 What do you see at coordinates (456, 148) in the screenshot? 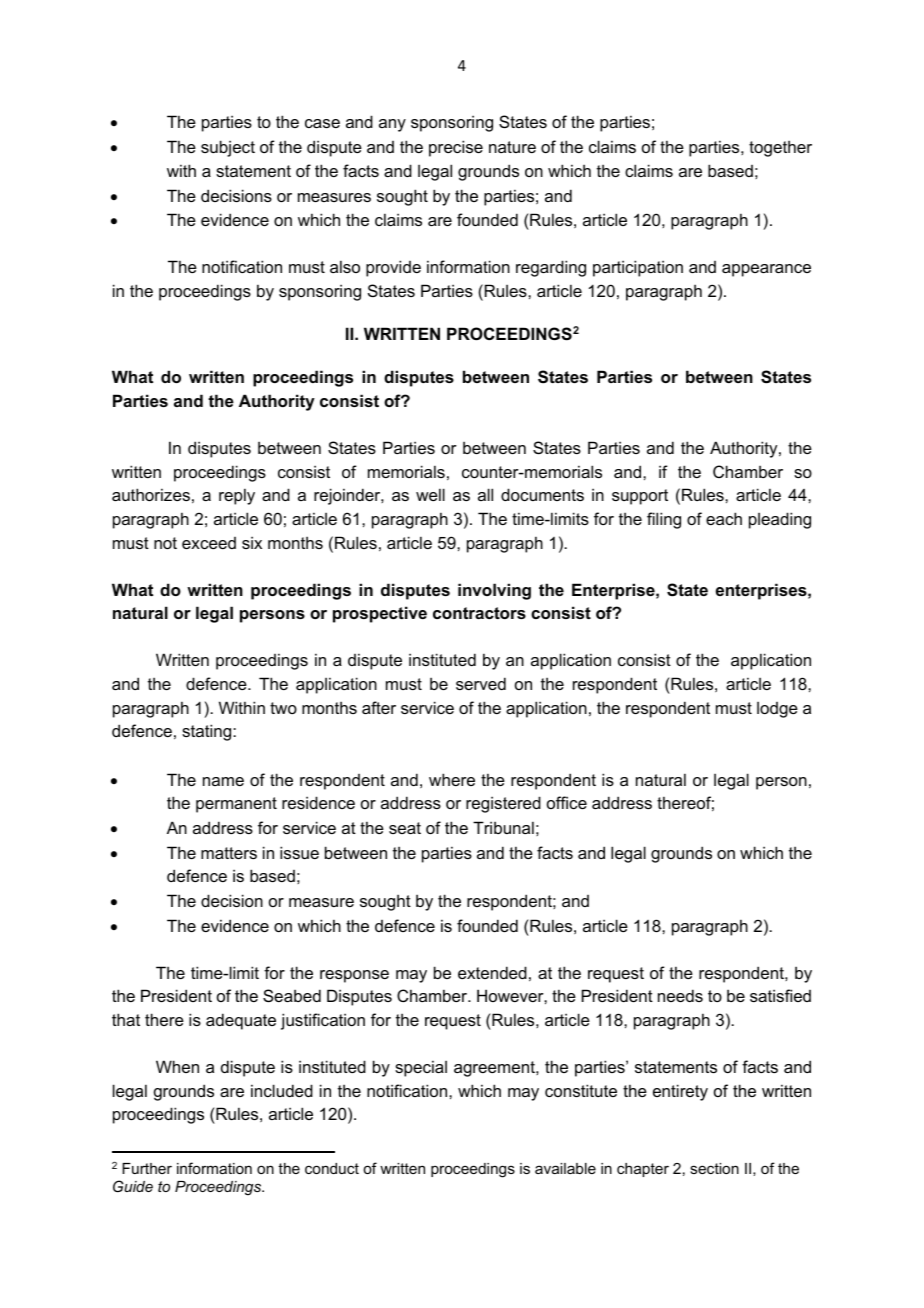
I see `precise` at bounding box center [456, 148].
